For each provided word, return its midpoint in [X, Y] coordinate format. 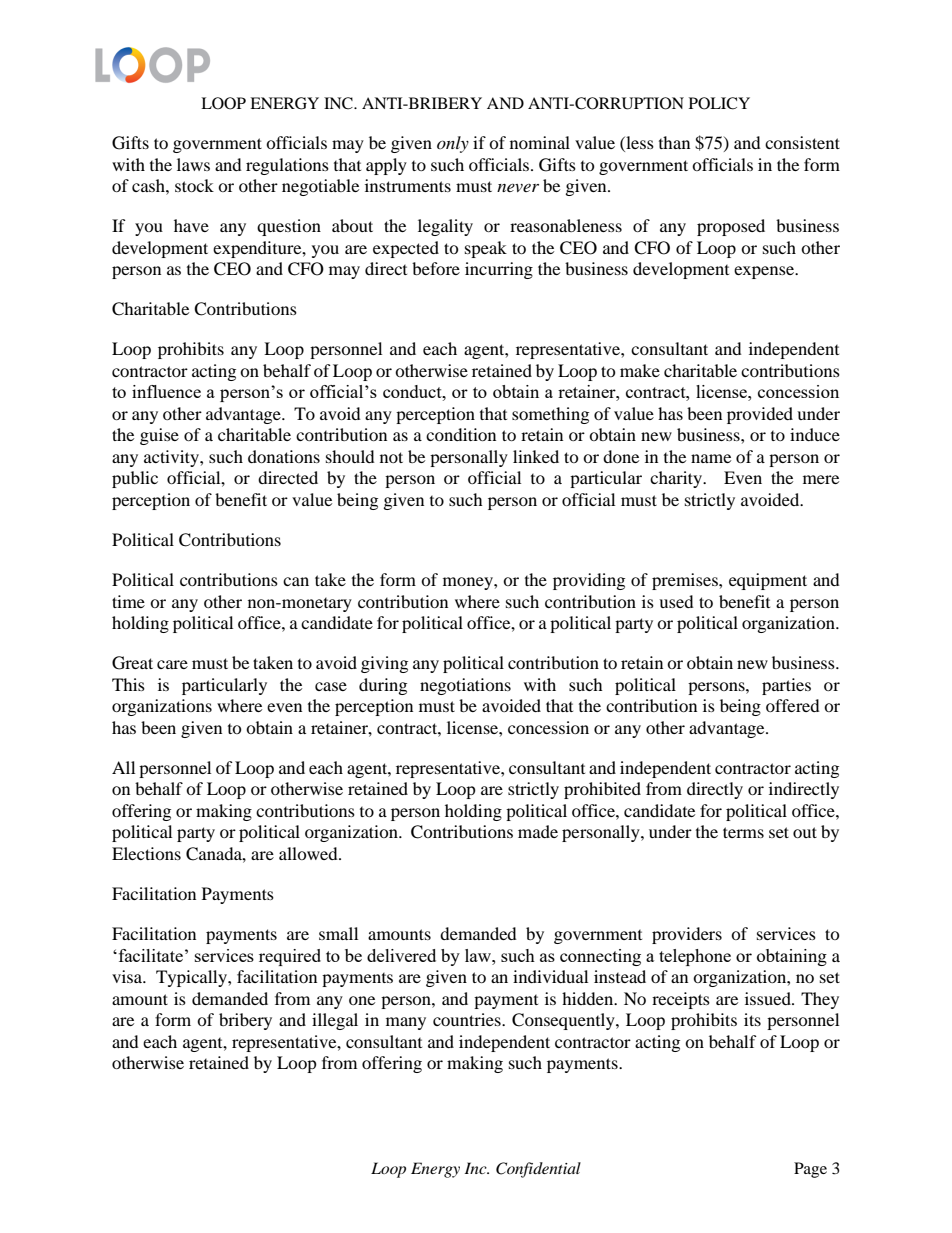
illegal [335, 1021]
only [453, 144]
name [711, 458]
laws [193, 164]
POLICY [719, 103]
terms [743, 832]
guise [159, 436]
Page [810, 1170]
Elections [146, 853]
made [538, 831]
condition [461, 434]
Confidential [538, 1170]
